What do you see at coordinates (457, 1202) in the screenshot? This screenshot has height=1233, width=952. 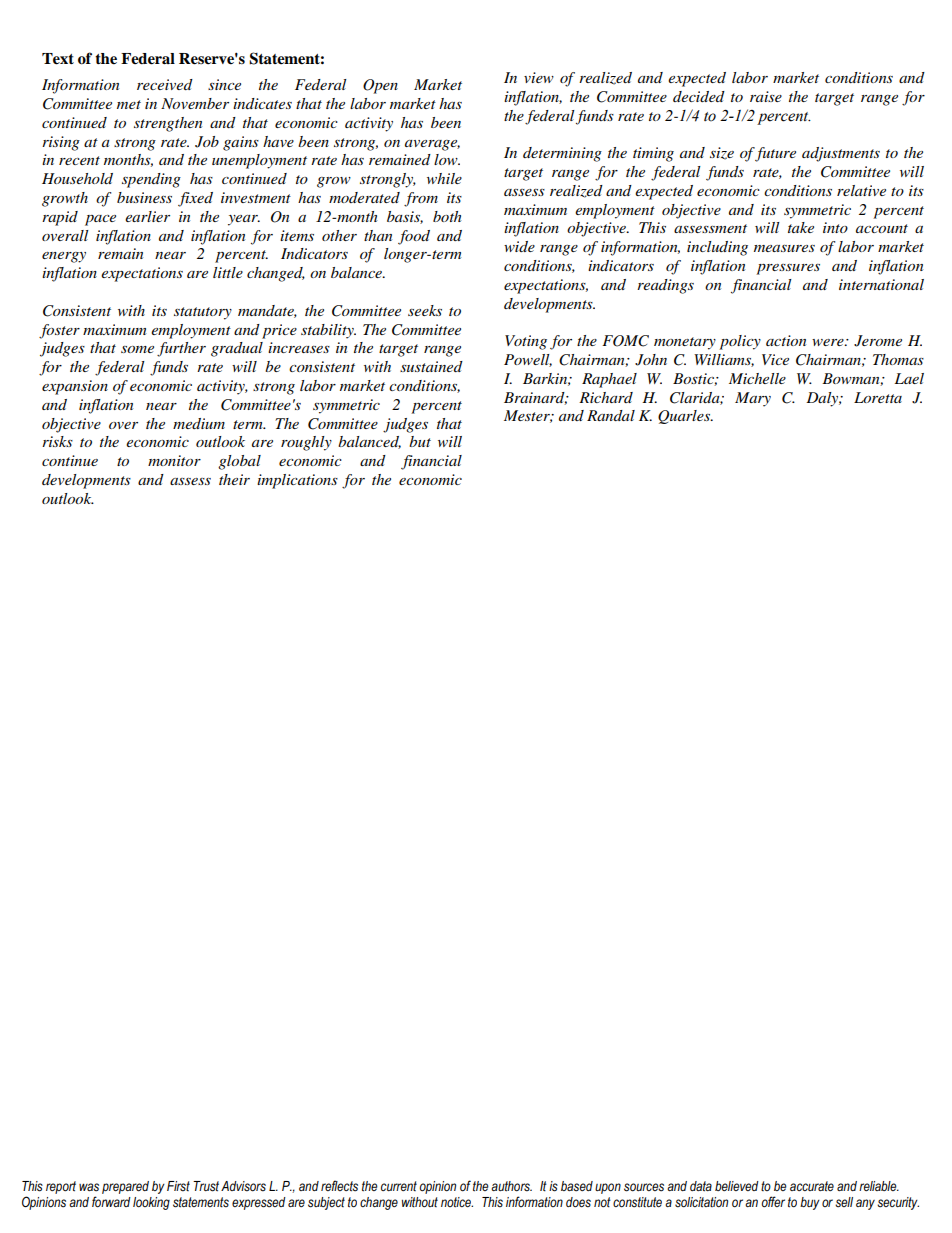 I see `notice` at bounding box center [457, 1202].
